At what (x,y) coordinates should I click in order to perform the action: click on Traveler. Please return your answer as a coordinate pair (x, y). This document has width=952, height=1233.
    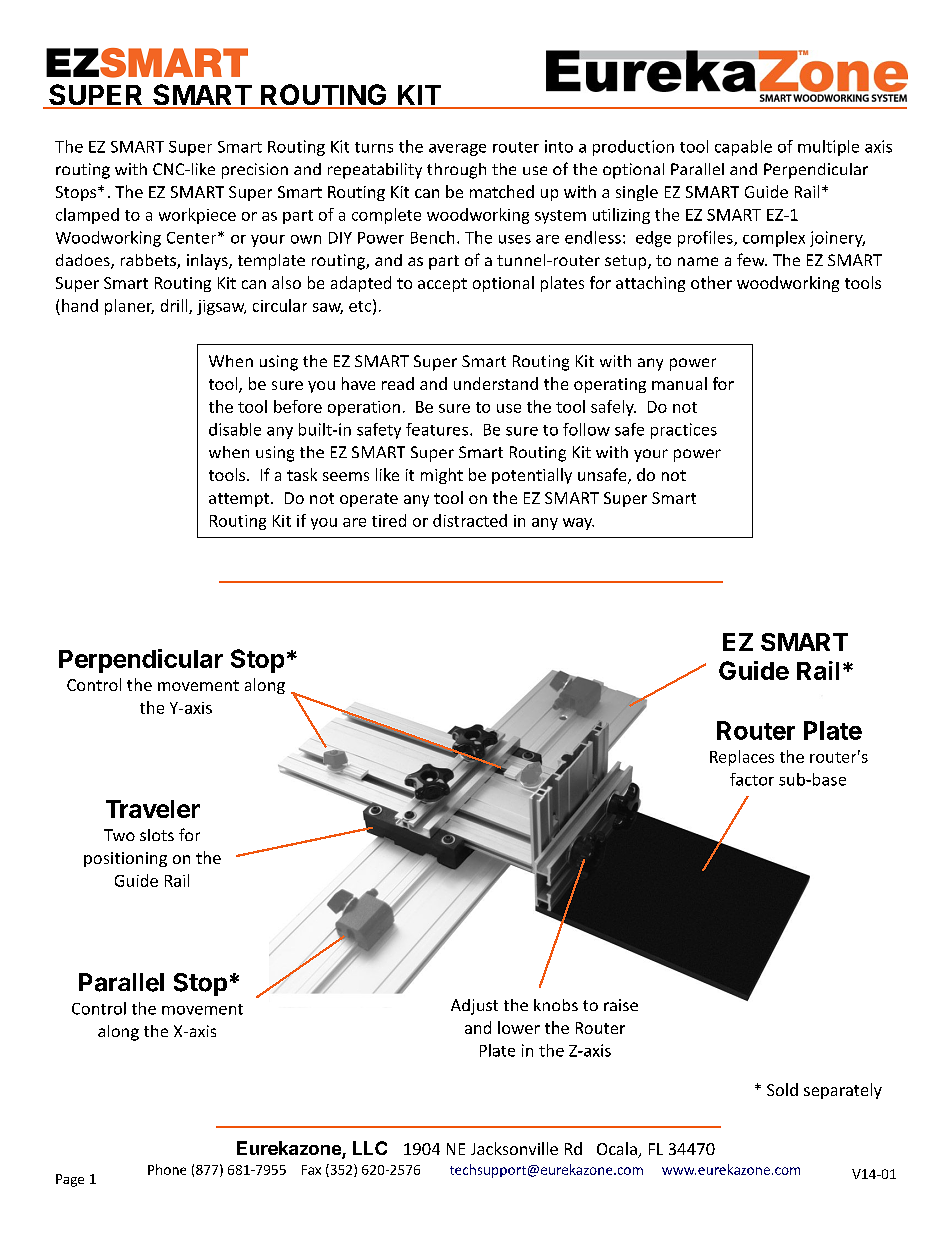
    Looking at the image, I should click on (153, 809).
